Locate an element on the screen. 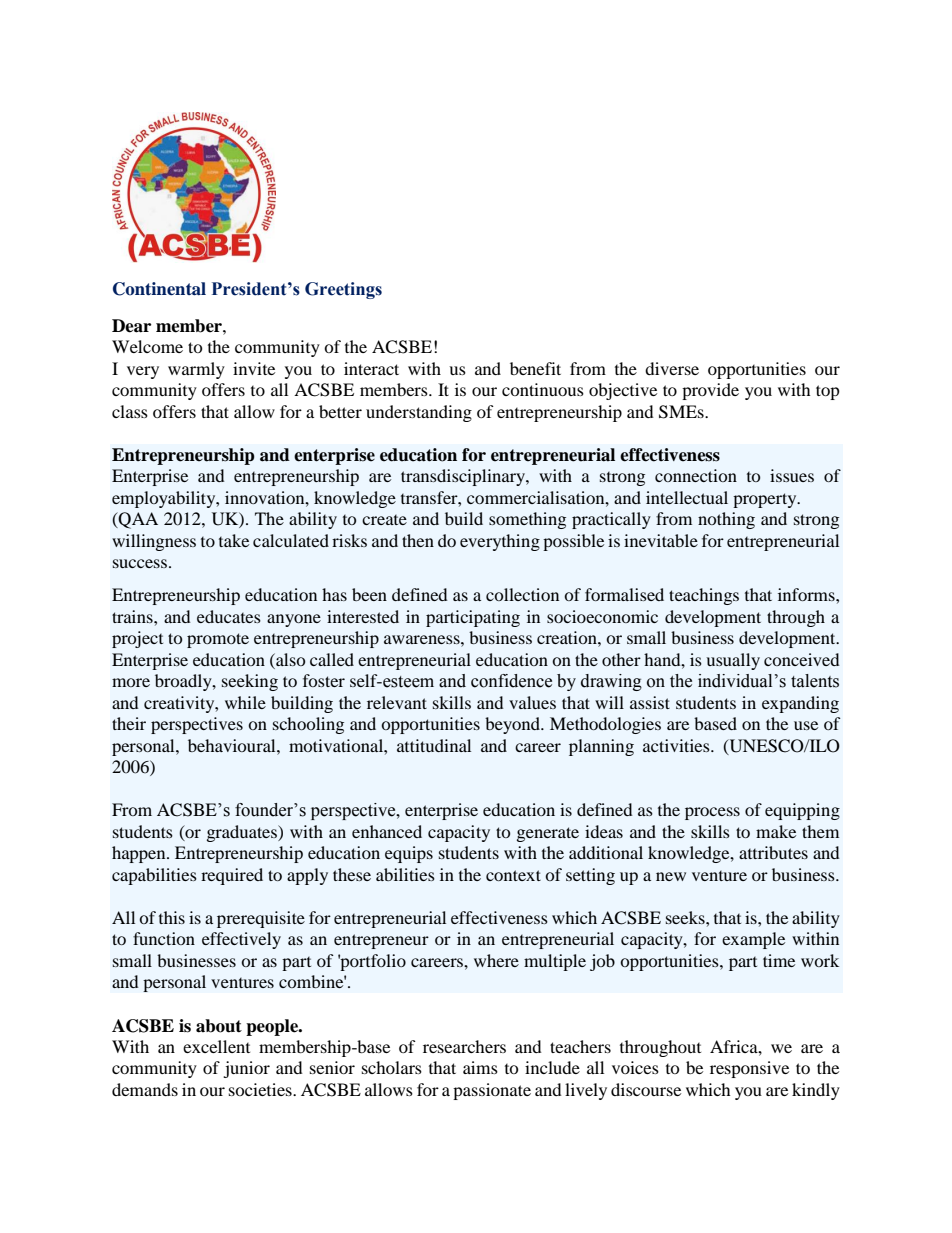 This screenshot has height=1233, width=952. diverse is located at coordinates (672, 368).
